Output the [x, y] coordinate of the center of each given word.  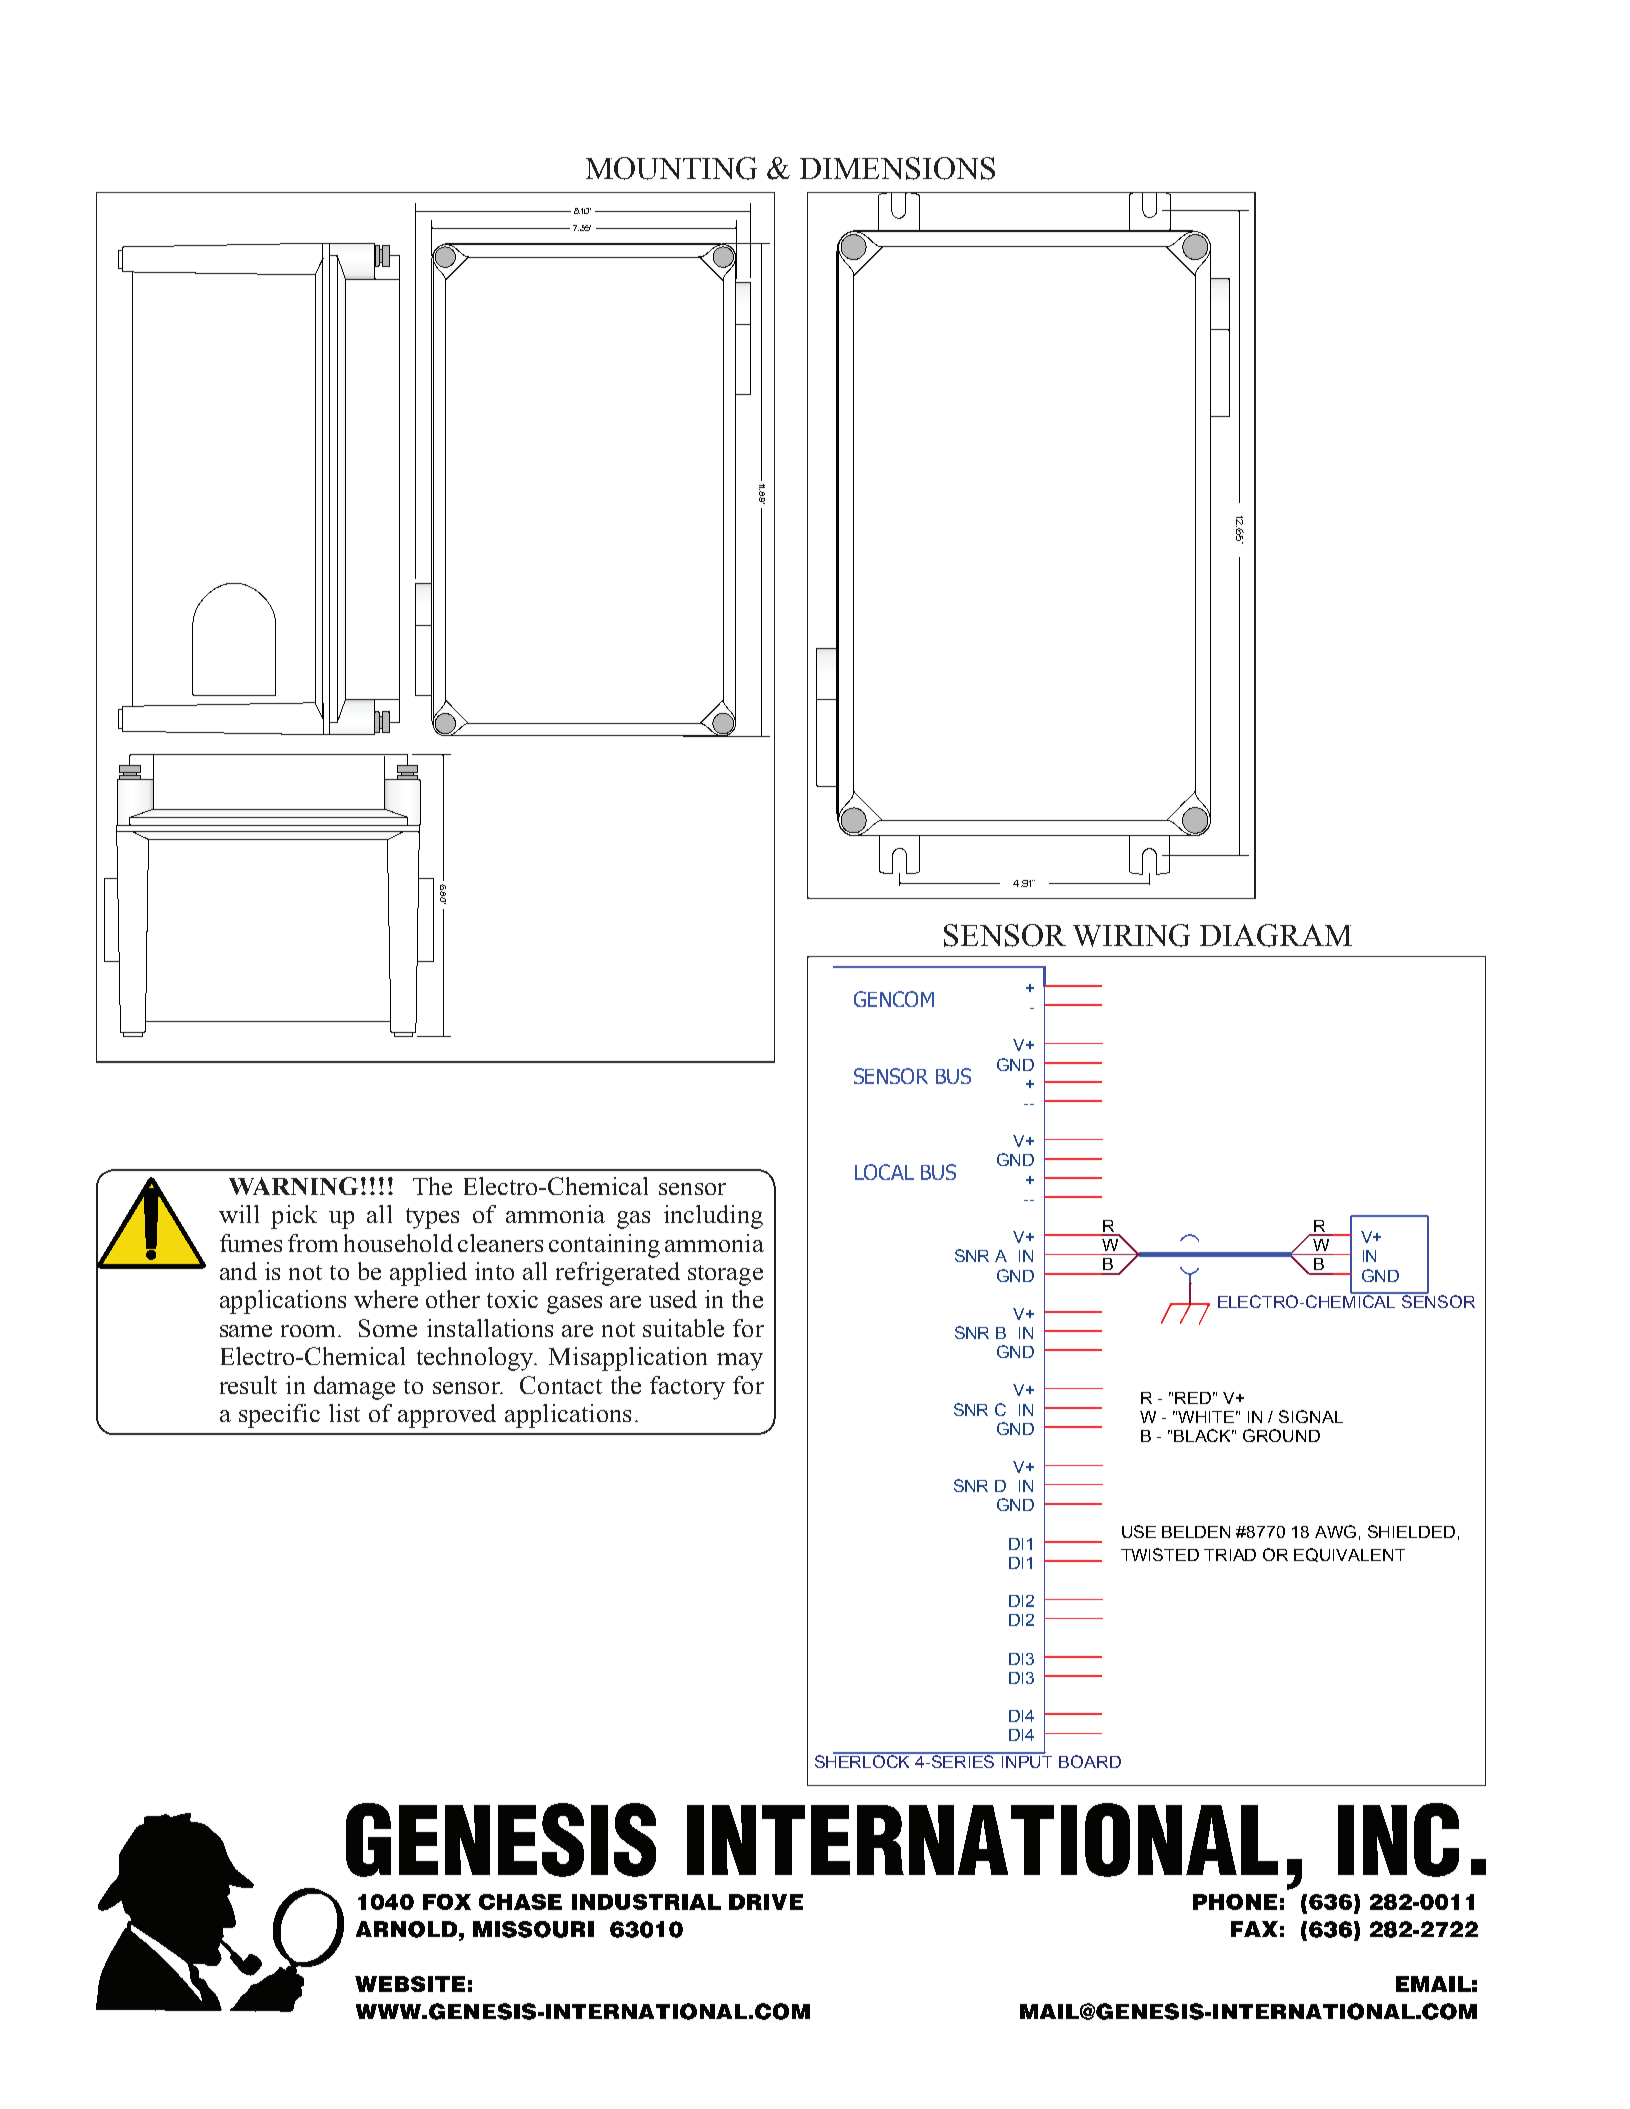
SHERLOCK [864, 1760]
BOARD [1090, 1761]
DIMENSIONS [897, 168]
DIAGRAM [1276, 935]
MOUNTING [671, 168]
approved [447, 1416]
